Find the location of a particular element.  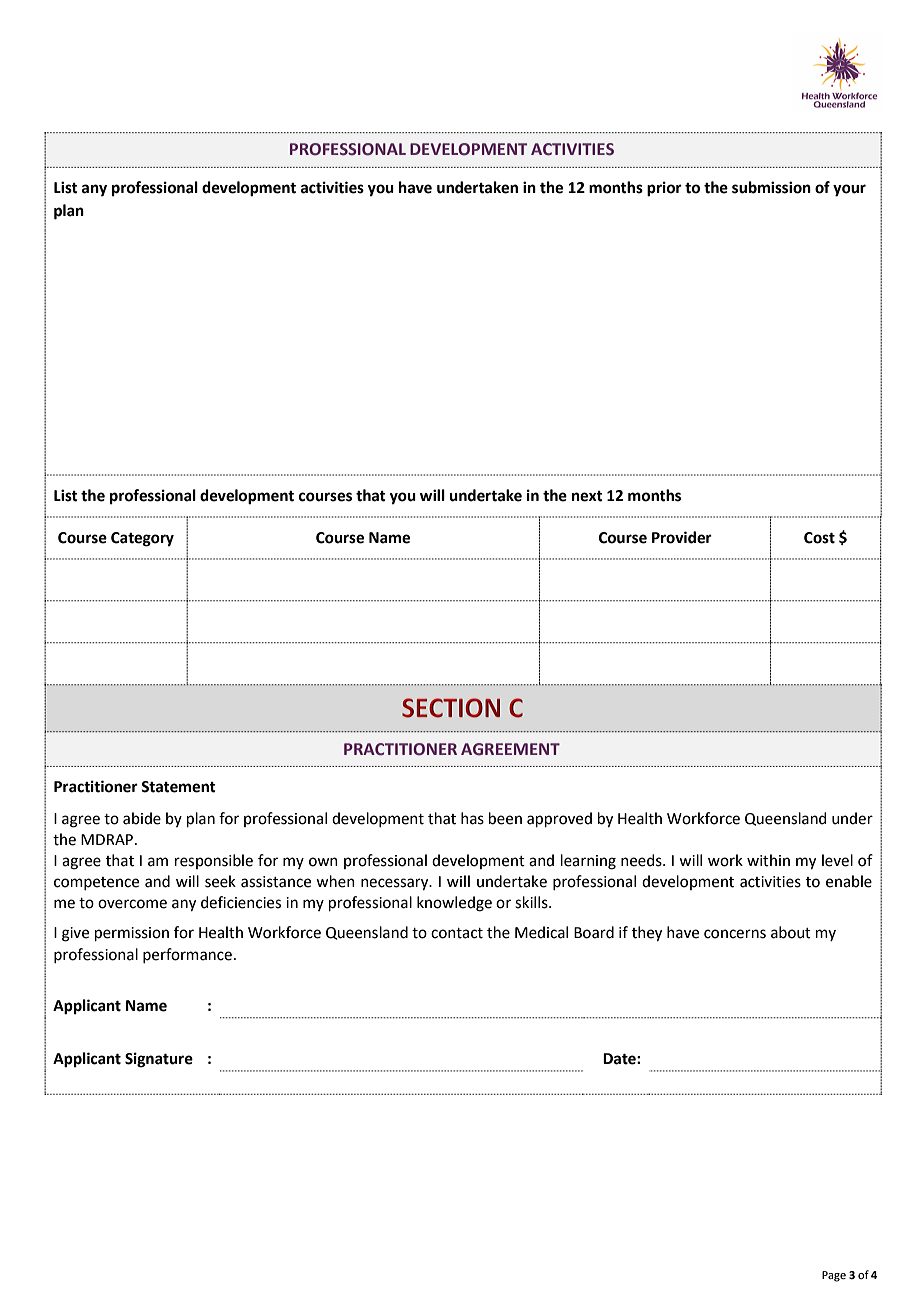

submission is located at coordinates (771, 187).
